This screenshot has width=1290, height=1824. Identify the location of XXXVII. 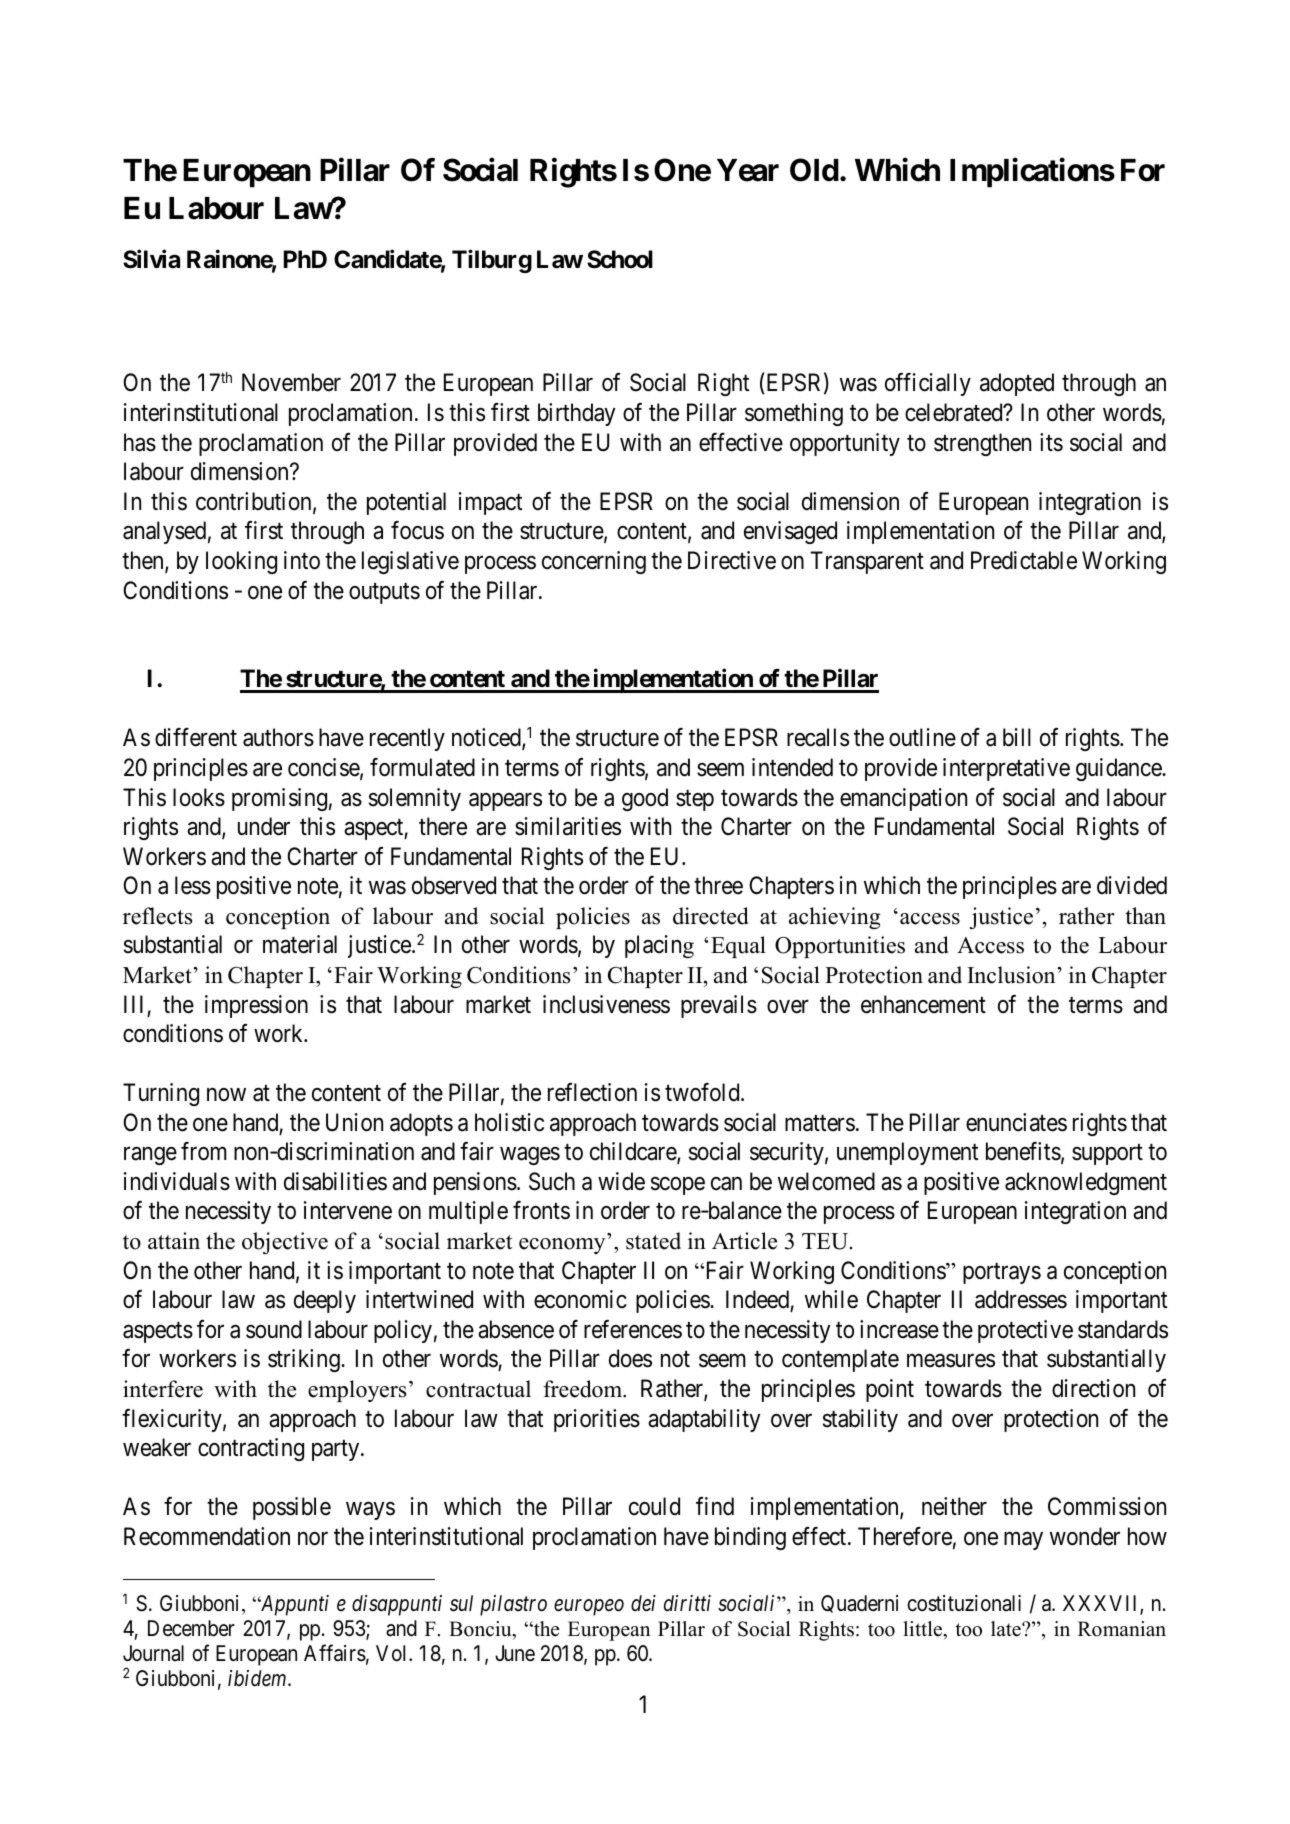
(1102, 1604).
